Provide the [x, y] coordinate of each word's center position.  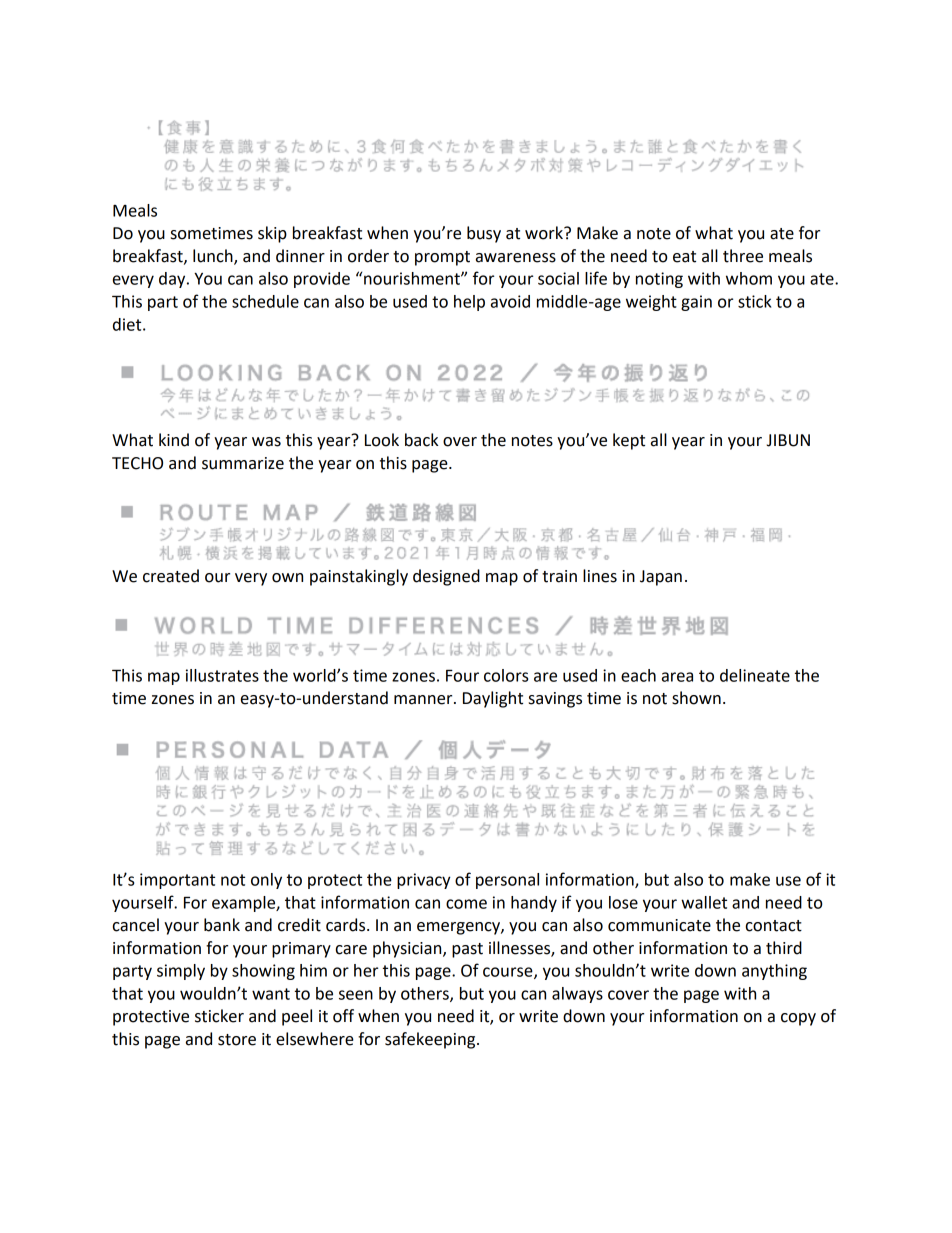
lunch [214, 257]
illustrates [222, 675]
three [743, 256]
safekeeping [431, 1040]
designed [446, 577]
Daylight [493, 699]
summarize [243, 463]
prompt [442, 258]
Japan [661, 578]
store [237, 1040]
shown [696, 698]
